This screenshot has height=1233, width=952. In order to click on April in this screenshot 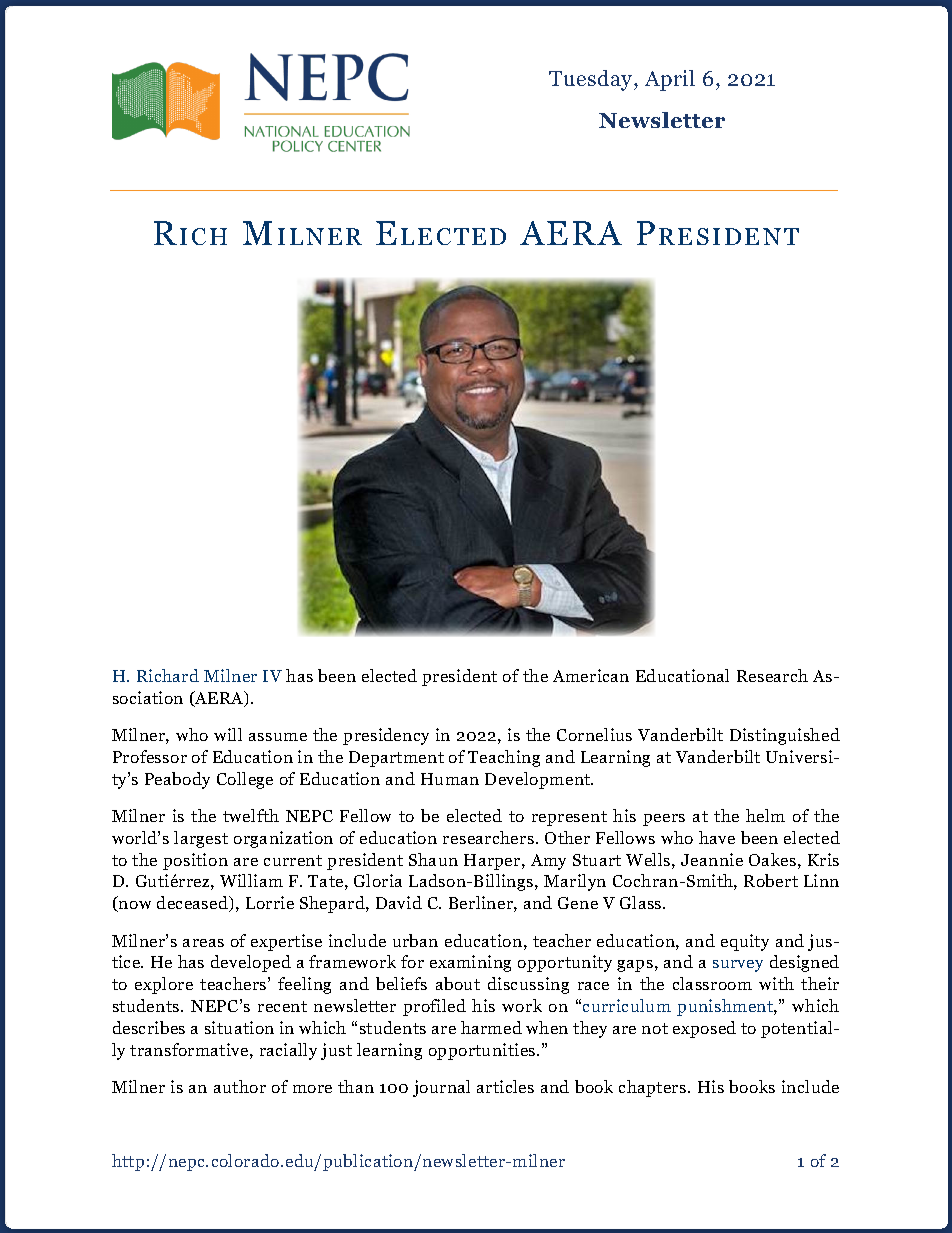, I will do `click(670, 80)`.
